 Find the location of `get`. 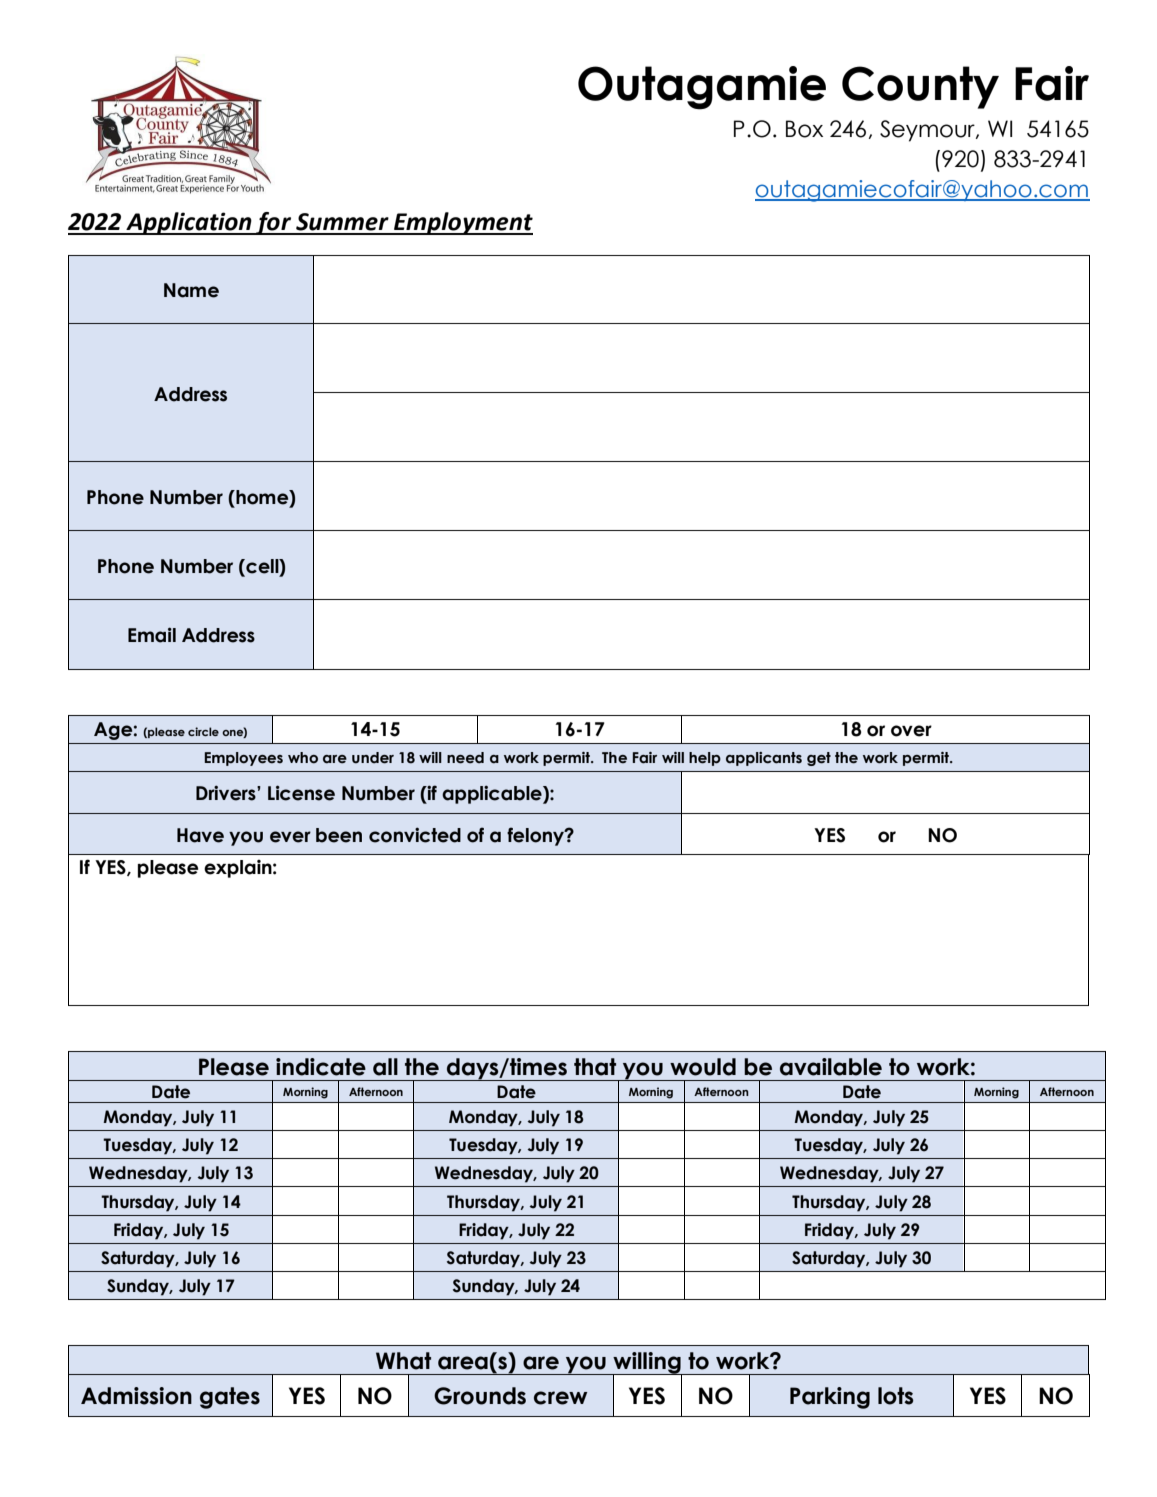

get is located at coordinates (819, 759).
